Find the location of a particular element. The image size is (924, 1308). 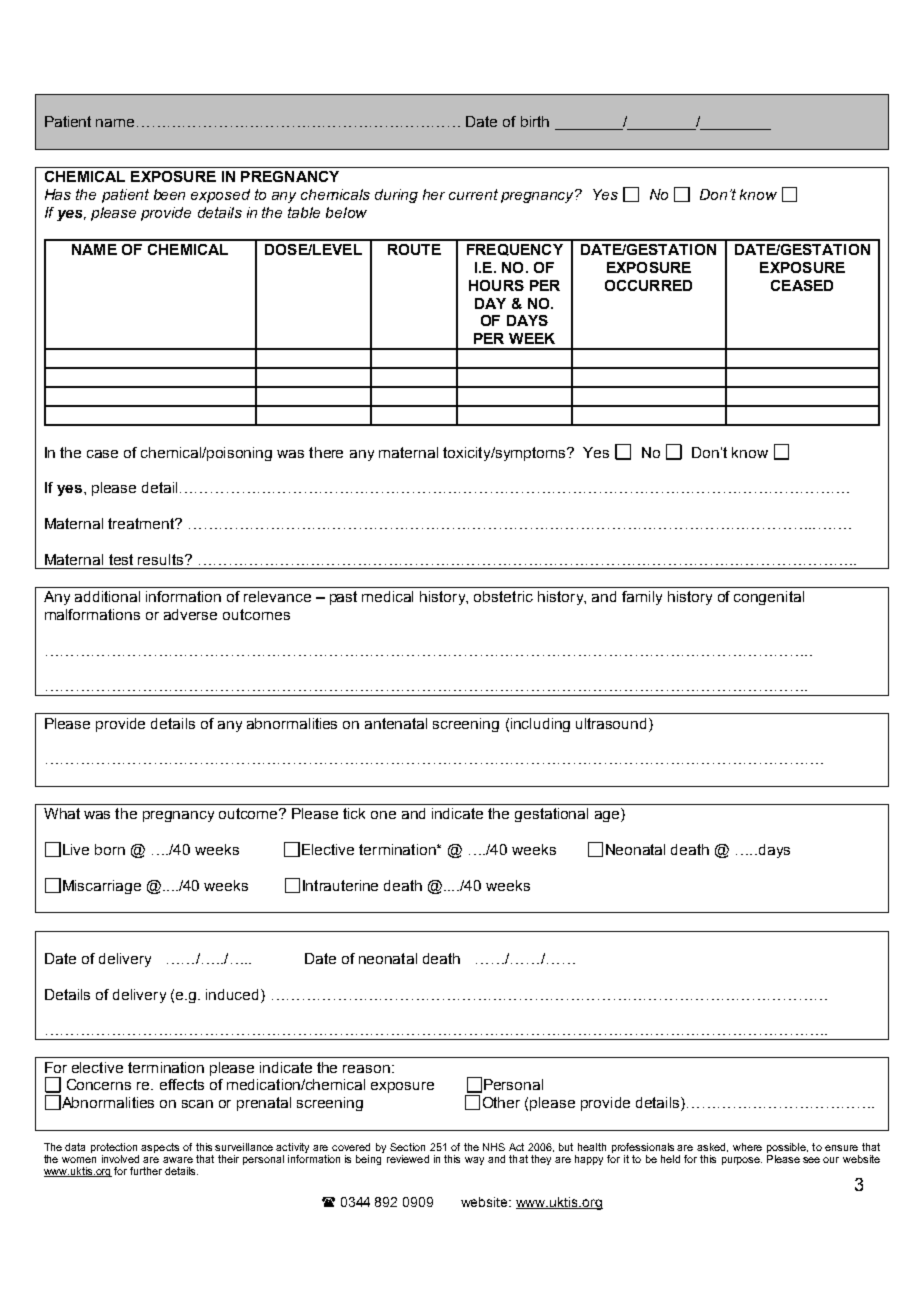

current is located at coordinates (473, 194).
